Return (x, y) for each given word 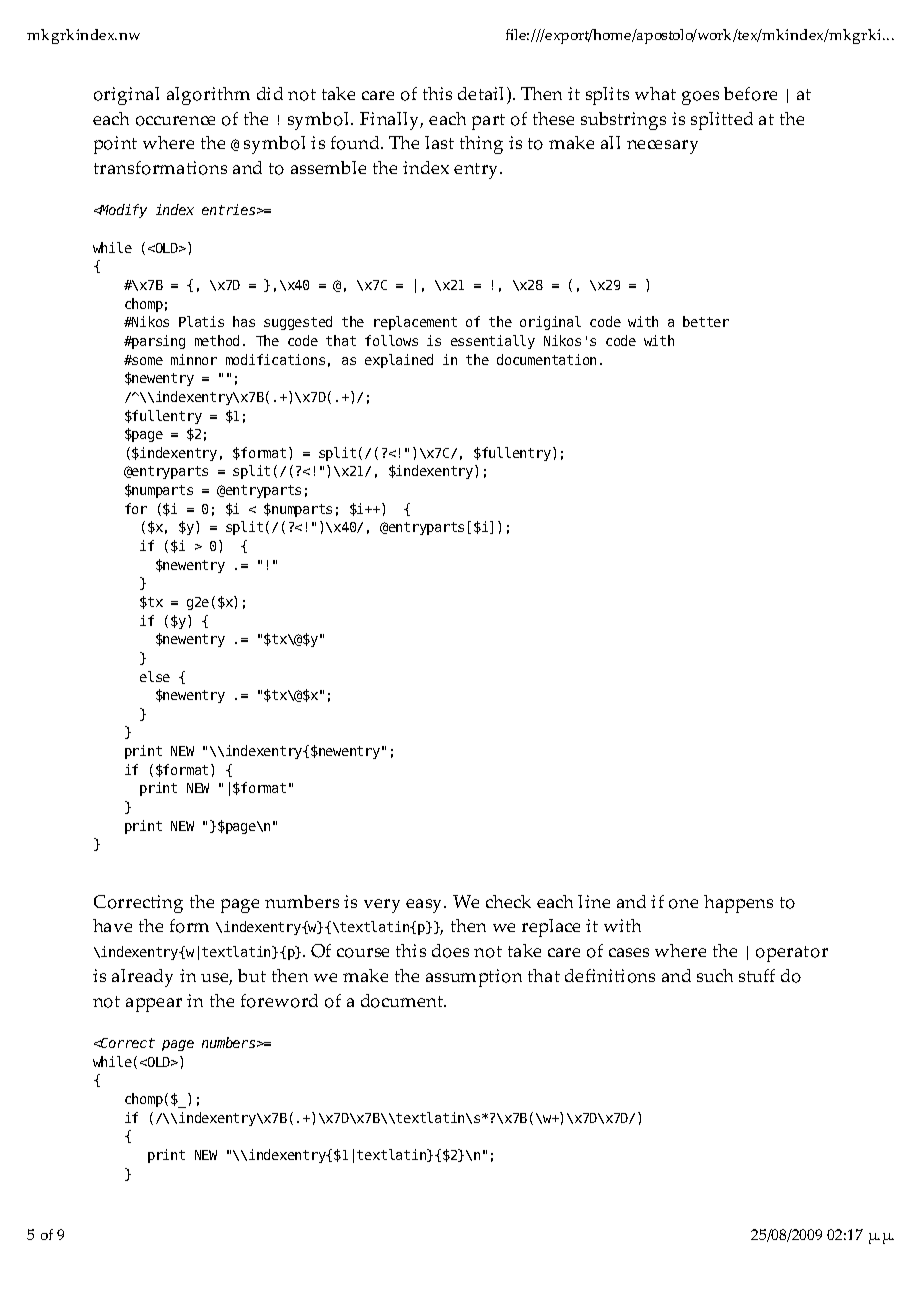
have (112, 925)
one (683, 904)
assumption (474, 978)
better (706, 321)
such (715, 975)
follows (391, 340)
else (155, 676)
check (508, 901)
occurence (175, 121)
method (217, 340)
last (439, 142)
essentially (493, 342)
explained (399, 361)
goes (700, 98)
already (142, 978)
